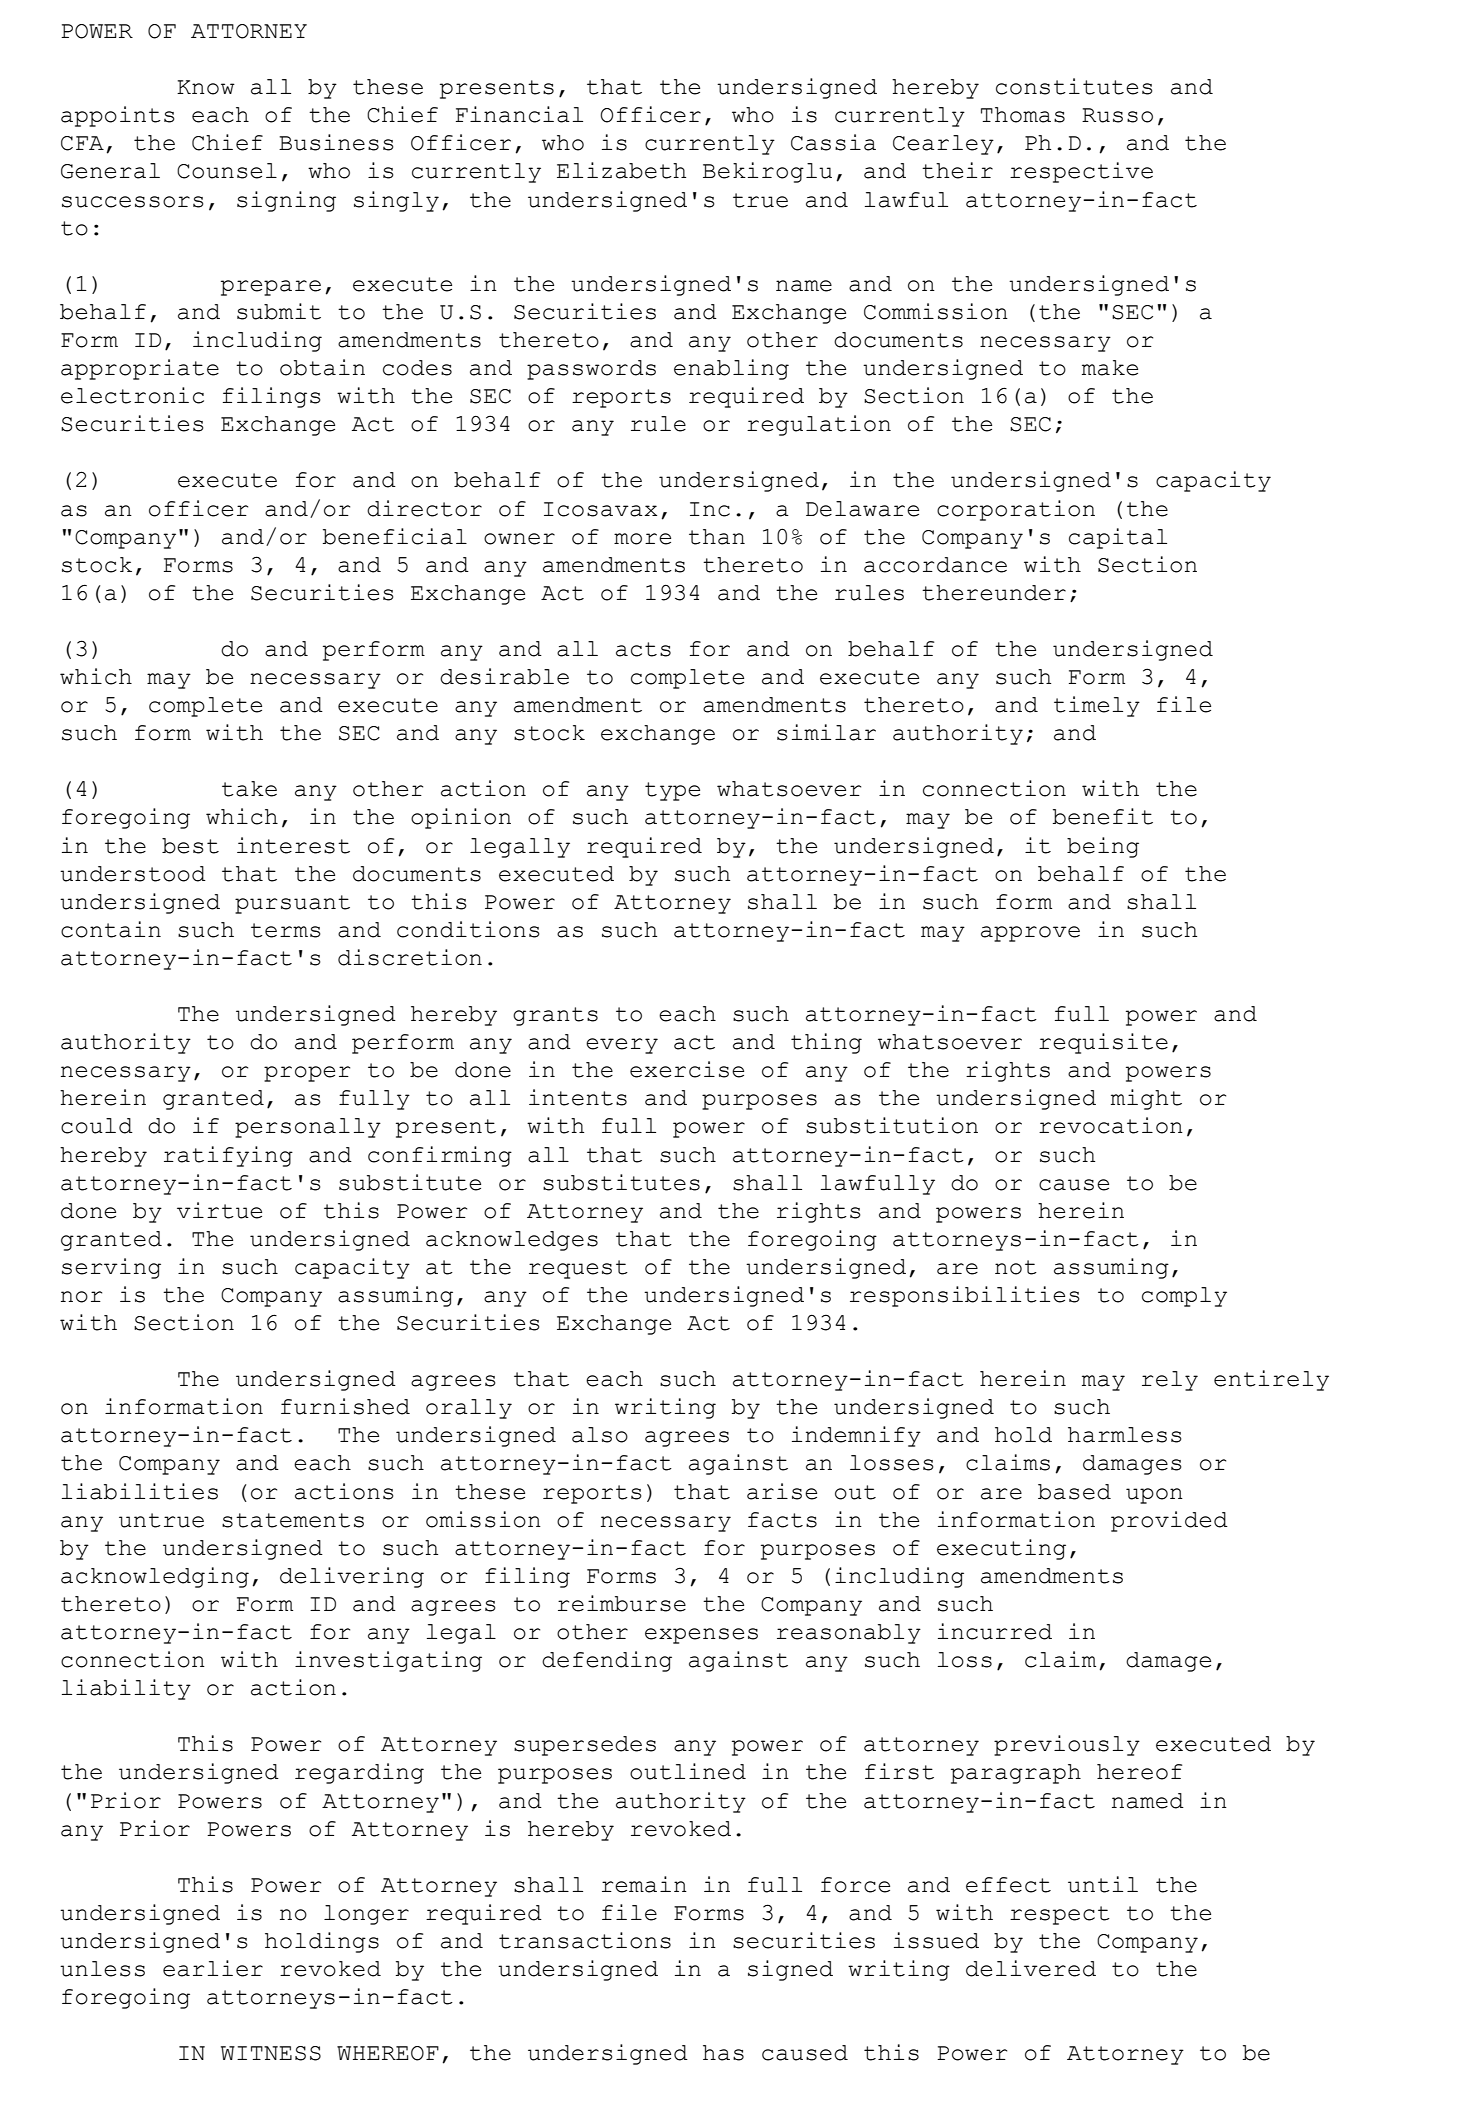 Image resolution: width=1484 pixels, height=2101 pixels. I want to click on requisite, so click(1103, 1043).
